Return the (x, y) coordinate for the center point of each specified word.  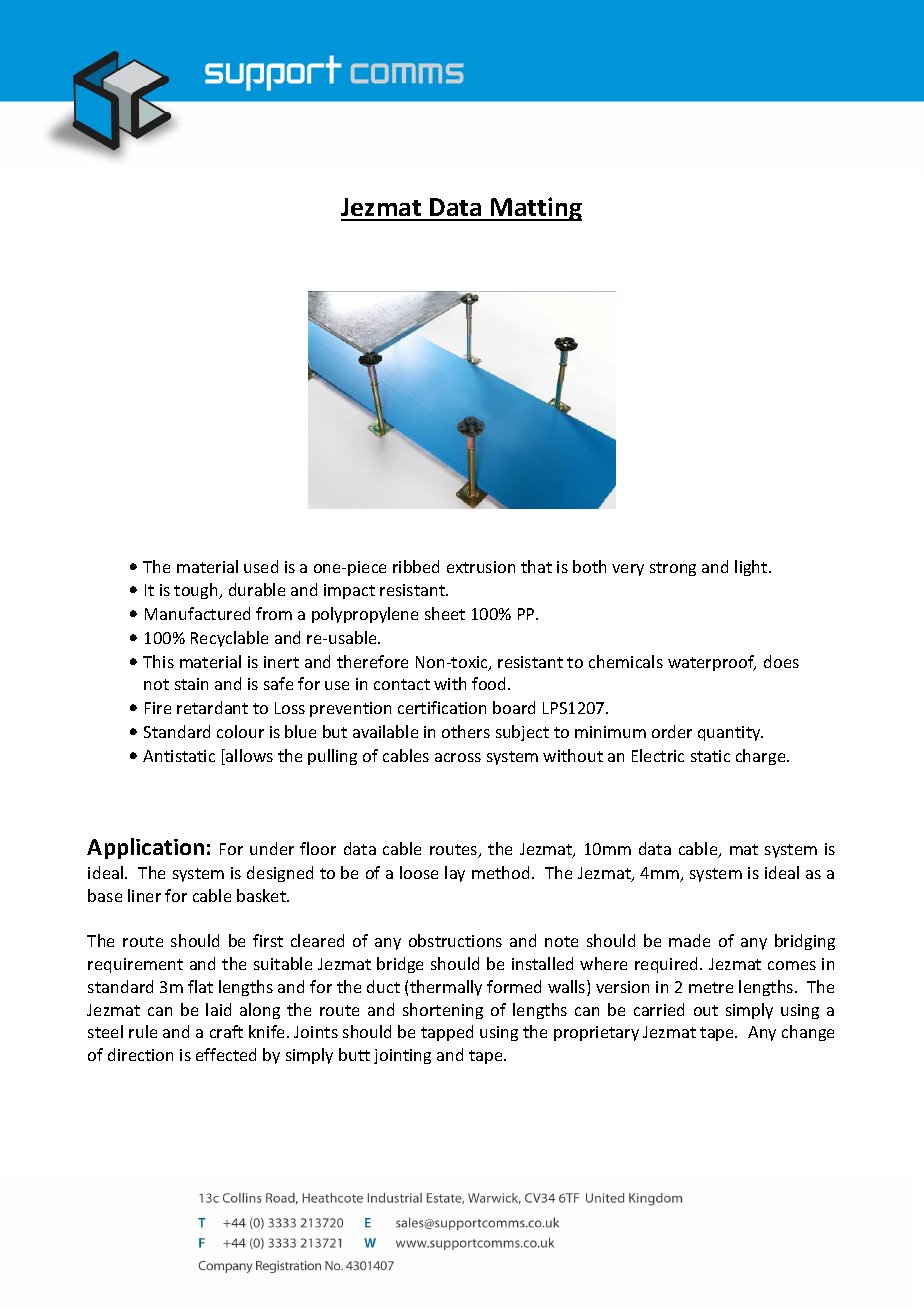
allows (248, 757)
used (261, 566)
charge (762, 757)
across (458, 757)
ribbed (416, 566)
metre (711, 987)
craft (226, 1031)
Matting (535, 209)
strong (673, 569)
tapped (447, 1033)
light (752, 568)
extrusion (481, 567)
